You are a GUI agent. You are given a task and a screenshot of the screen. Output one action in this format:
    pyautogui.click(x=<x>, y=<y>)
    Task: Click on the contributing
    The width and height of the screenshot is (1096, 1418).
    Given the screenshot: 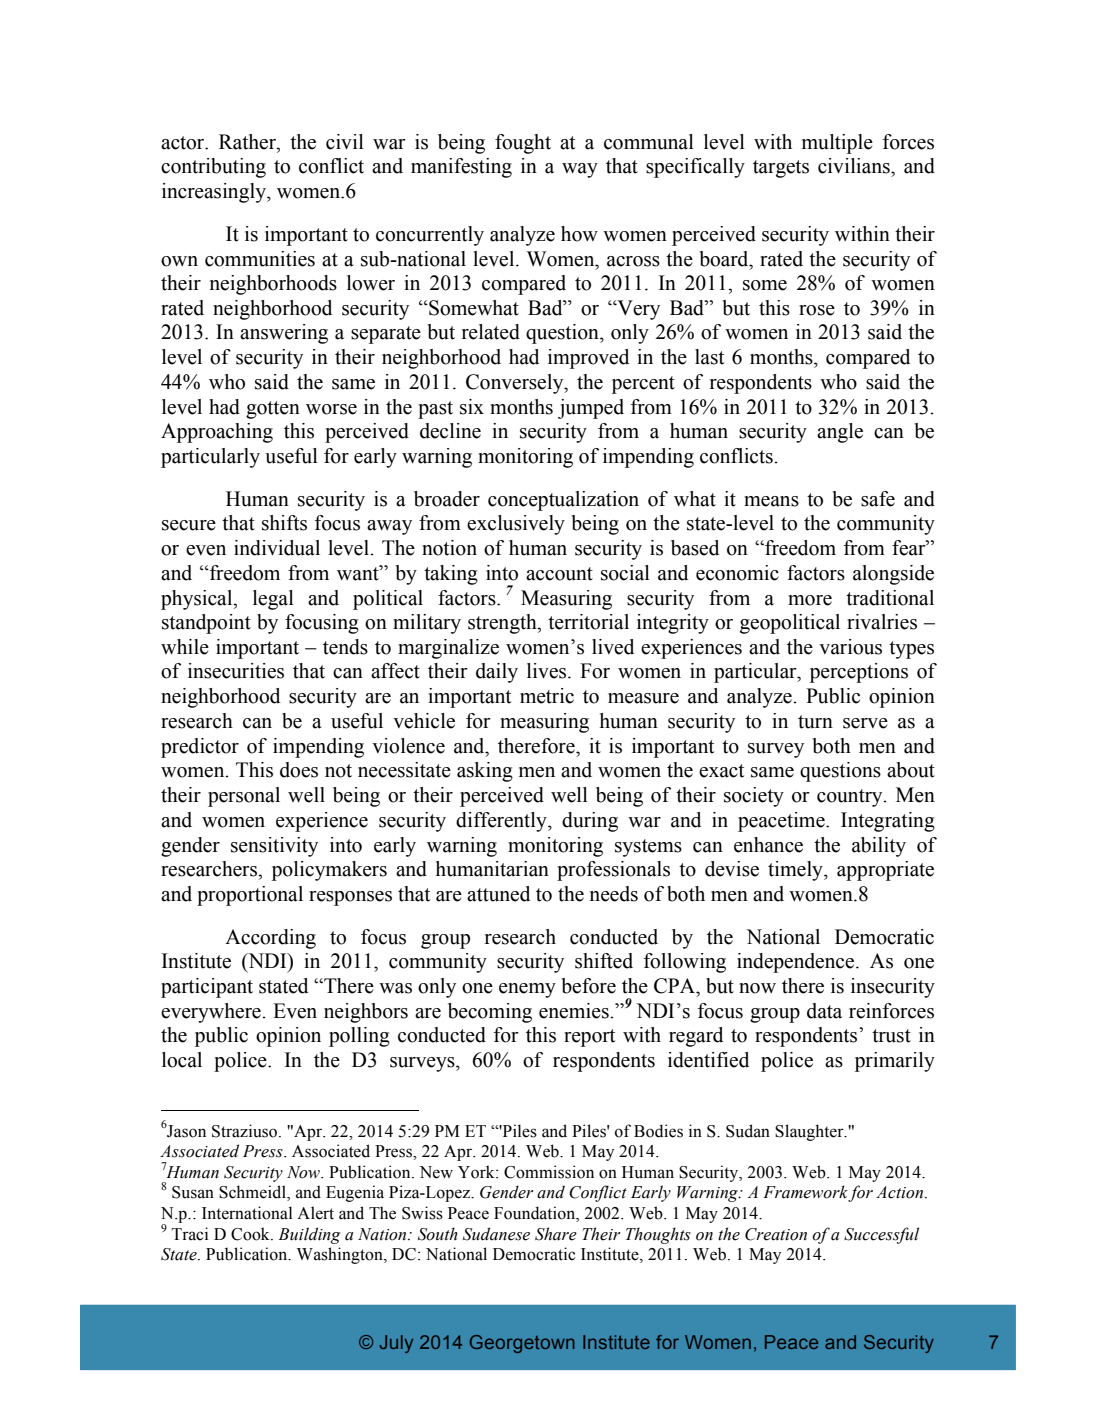 What is the action you would take?
    pyautogui.click(x=213, y=168)
